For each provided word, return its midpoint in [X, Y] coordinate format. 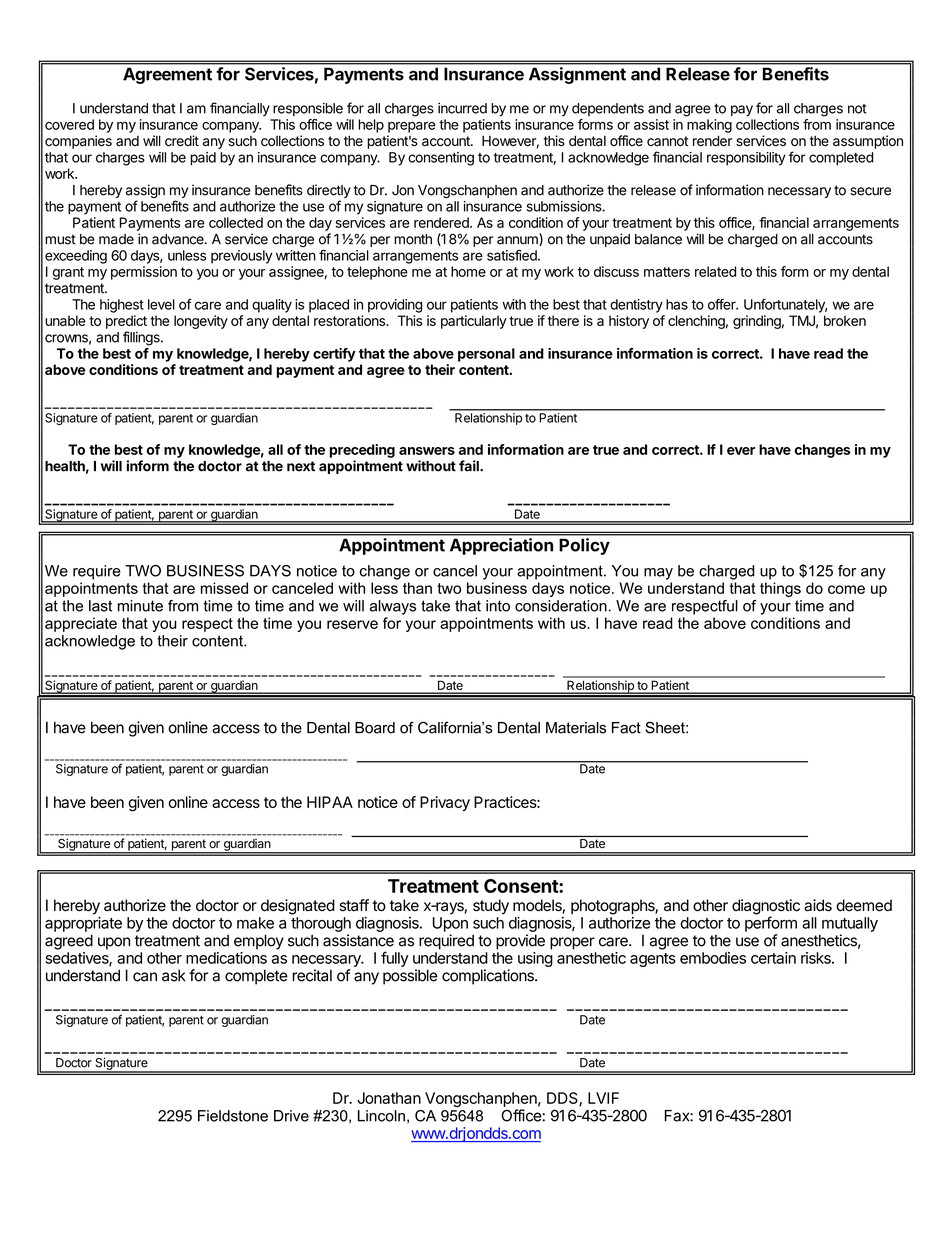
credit [182, 141]
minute [140, 606]
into [498, 606]
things [780, 589]
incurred [462, 108]
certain [773, 958]
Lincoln [381, 1116]
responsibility [746, 159]
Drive [291, 1116]
